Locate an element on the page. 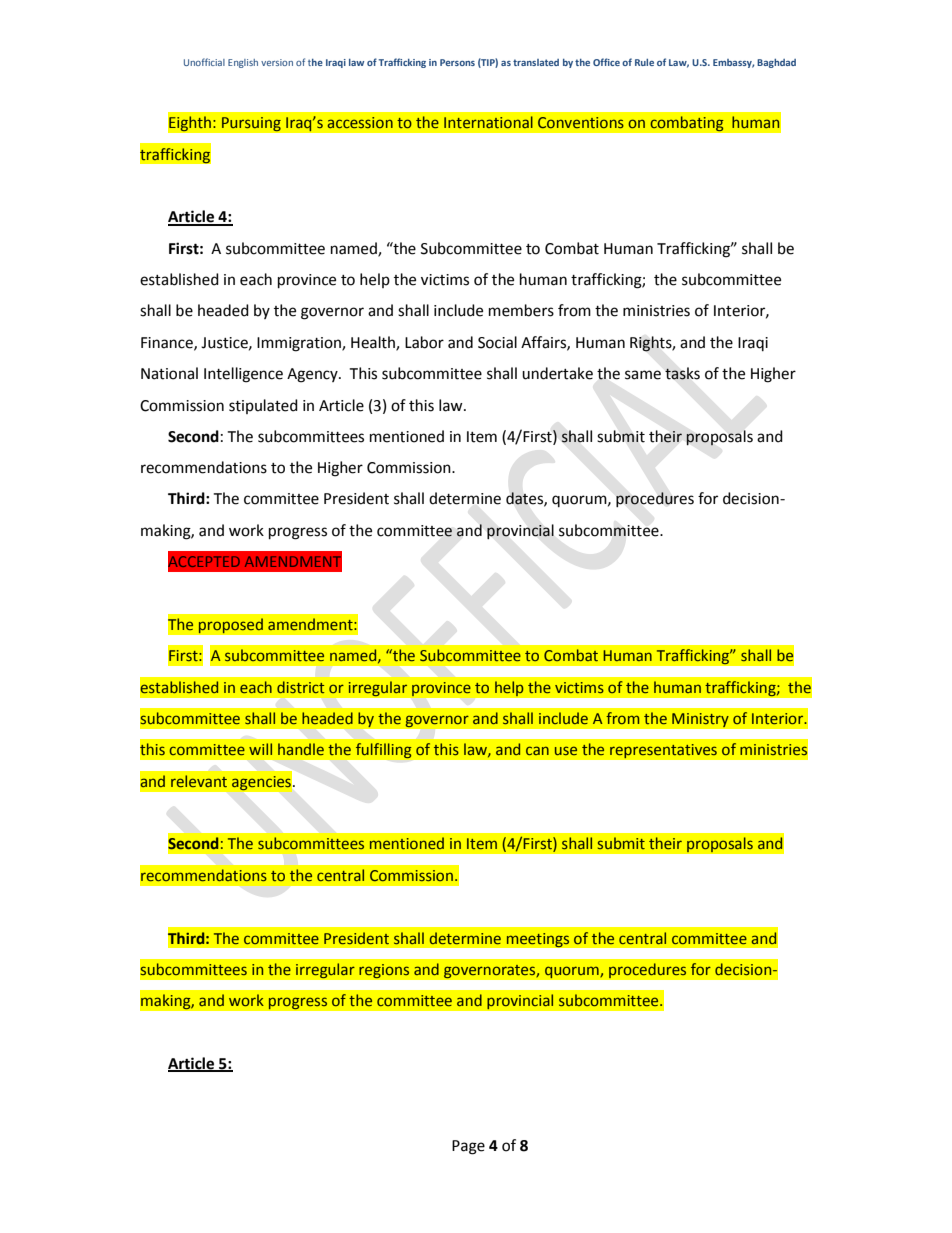 The height and width of the page is (1233, 952). Page is located at coordinates (468, 1147).
